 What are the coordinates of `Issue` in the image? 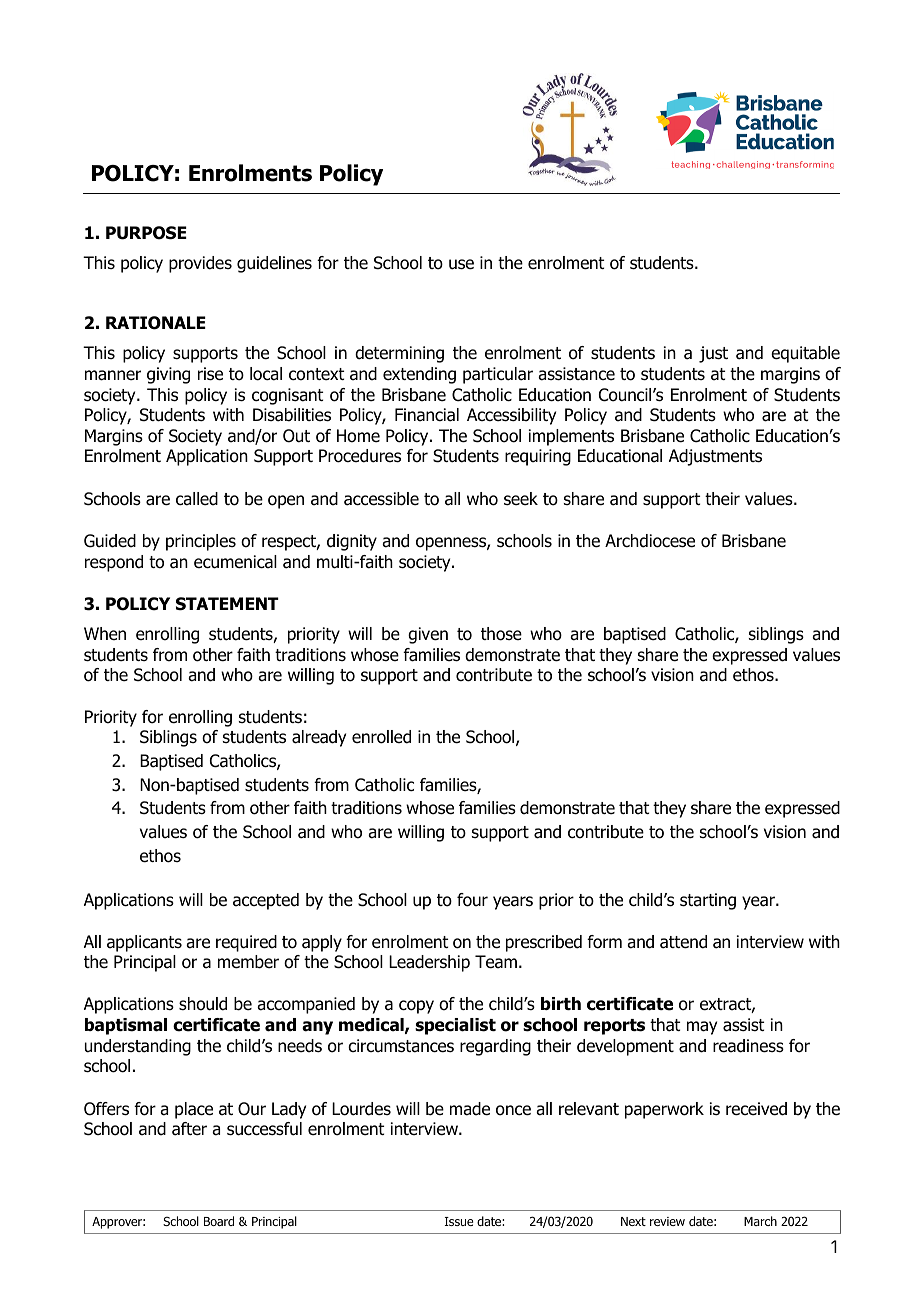 It's located at (459, 1221).
